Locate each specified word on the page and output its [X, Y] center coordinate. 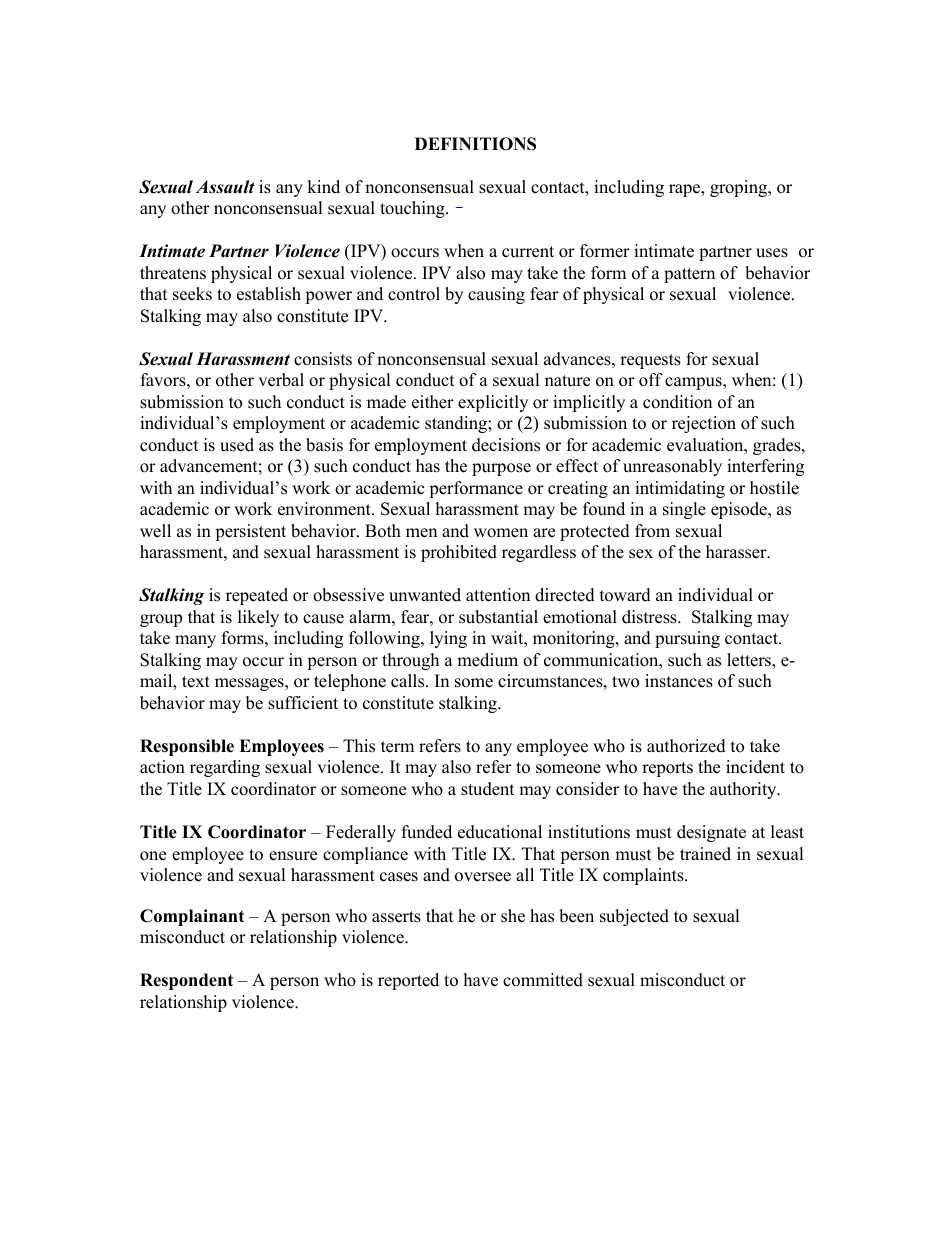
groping [740, 188]
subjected [634, 917]
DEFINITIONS [475, 144]
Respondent [186, 981]
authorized [686, 746]
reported [408, 981]
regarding [225, 768]
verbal [281, 380]
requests [650, 361]
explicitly [493, 403]
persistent [250, 532]
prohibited [459, 553]
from [652, 531]
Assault [225, 187]
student [488, 789]
